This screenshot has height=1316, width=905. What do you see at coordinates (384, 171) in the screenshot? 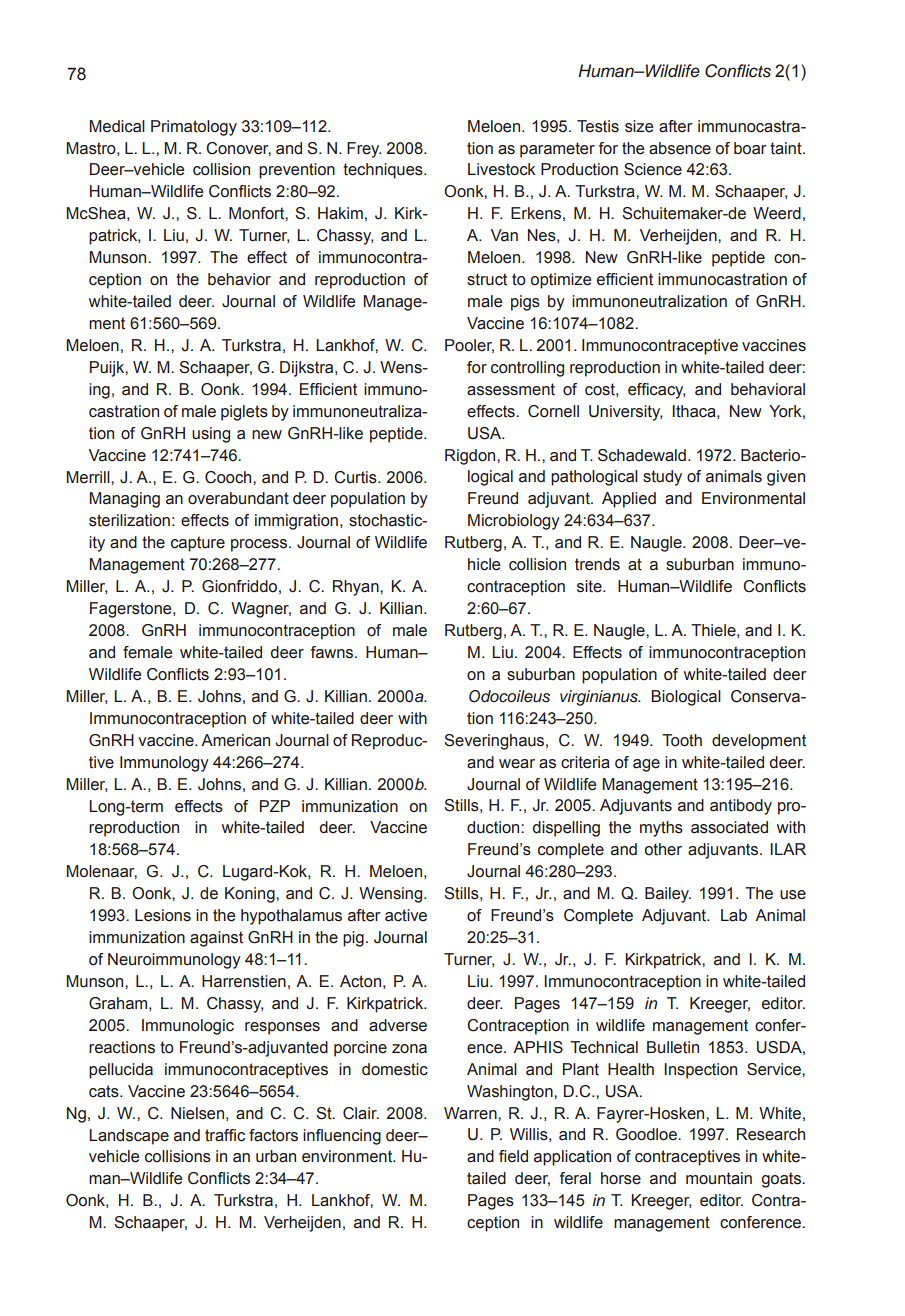
I see `techniques` at bounding box center [384, 171].
